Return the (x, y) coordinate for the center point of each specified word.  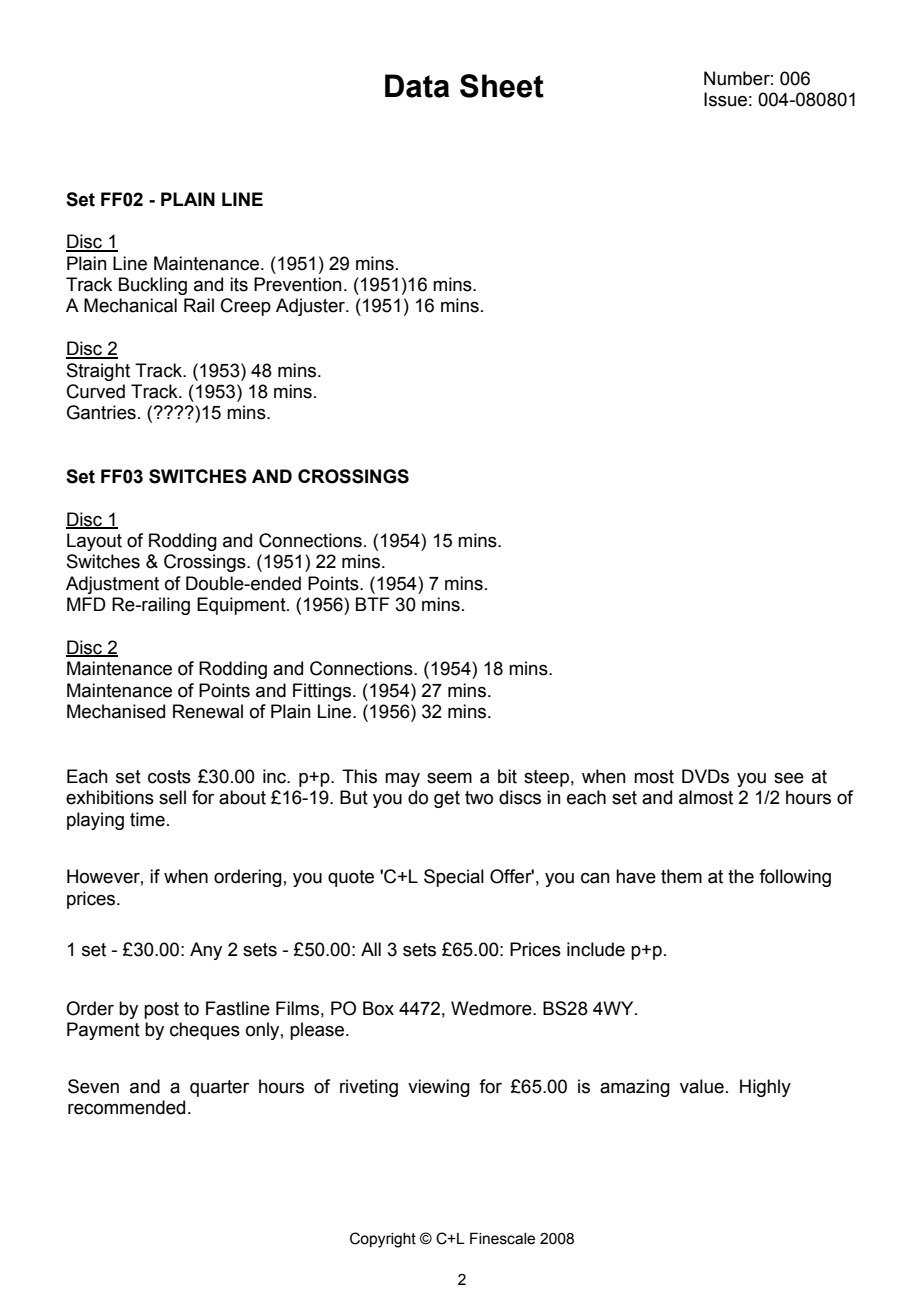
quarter (219, 1088)
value (702, 1086)
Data (417, 86)
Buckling (153, 286)
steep (546, 778)
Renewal (208, 711)
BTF (373, 604)
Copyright (383, 1240)
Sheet (502, 86)
